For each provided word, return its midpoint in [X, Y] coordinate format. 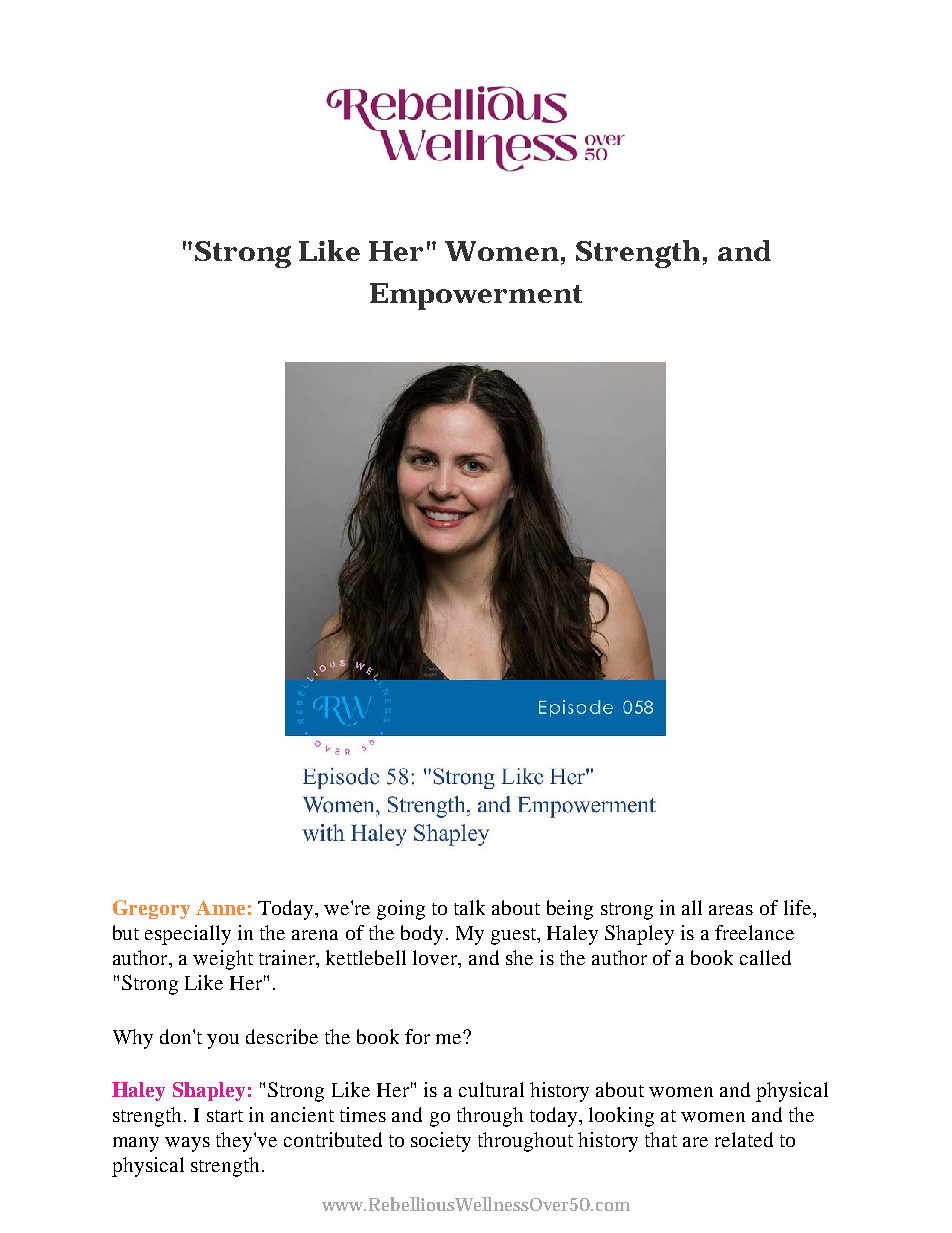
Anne [220, 907]
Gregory [151, 909]
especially [188, 935]
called [765, 957]
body [422, 935]
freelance [754, 932]
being [570, 910]
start [225, 1116]
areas [731, 910]
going [401, 910]
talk [469, 907]
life [799, 907]
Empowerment [476, 296]
